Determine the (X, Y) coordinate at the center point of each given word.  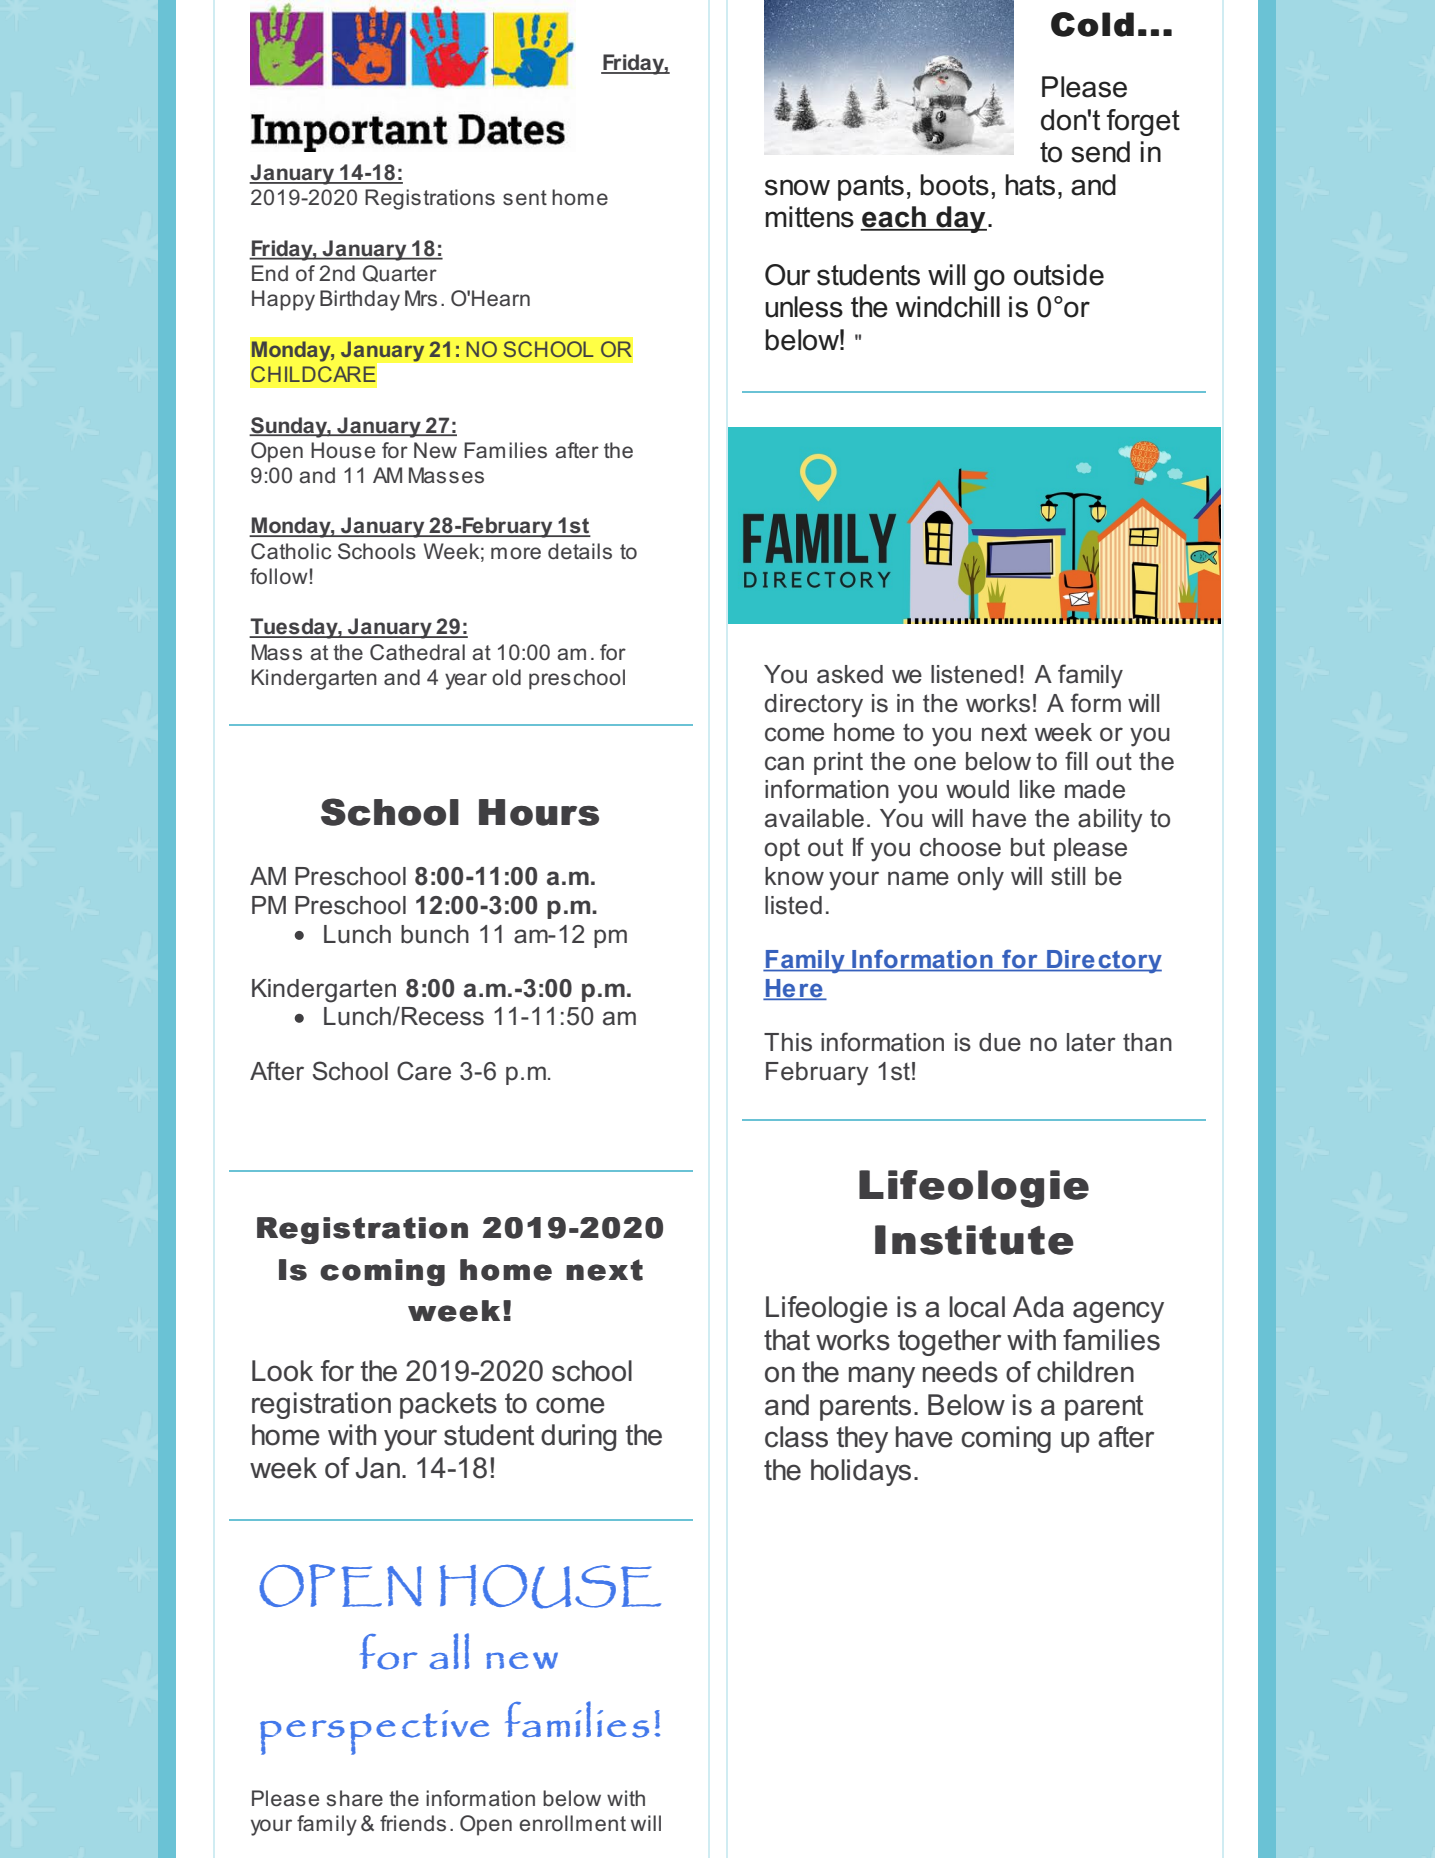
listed (793, 905)
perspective (374, 1732)
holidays (861, 1472)
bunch (435, 934)
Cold (1092, 24)
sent (525, 198)
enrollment (572, 1823)
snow (797, 187)
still (1068, 876)
